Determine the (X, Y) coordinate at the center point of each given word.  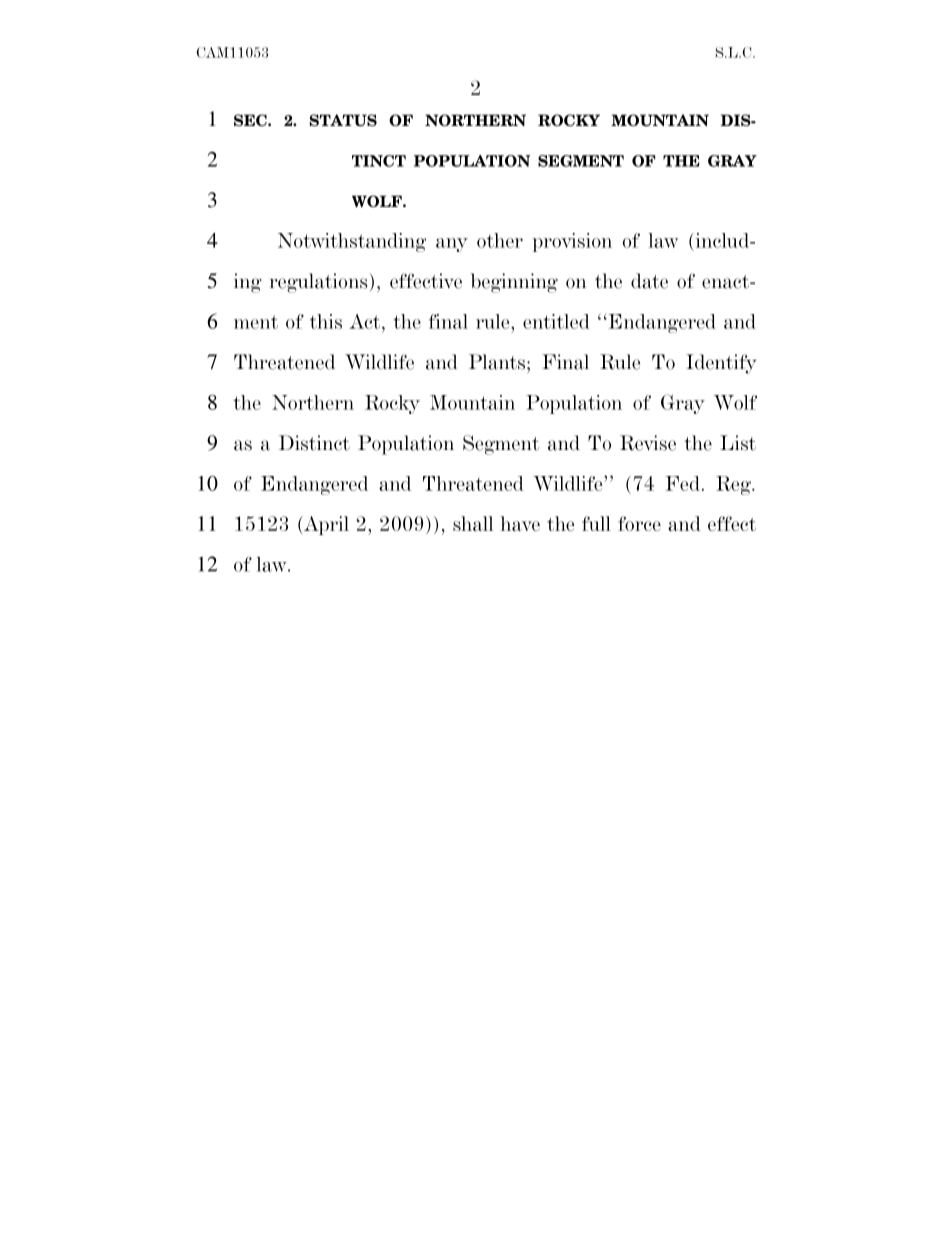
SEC (251, 120)
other (500, 240)
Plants (498, 362)
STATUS (343, 120)
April (325, 525)
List (738, 443)
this (326, 321)
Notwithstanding (352, 242)
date (649, 281)
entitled (556, 321)
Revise (648, 443)
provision (572, 242)
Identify (721, 364)
